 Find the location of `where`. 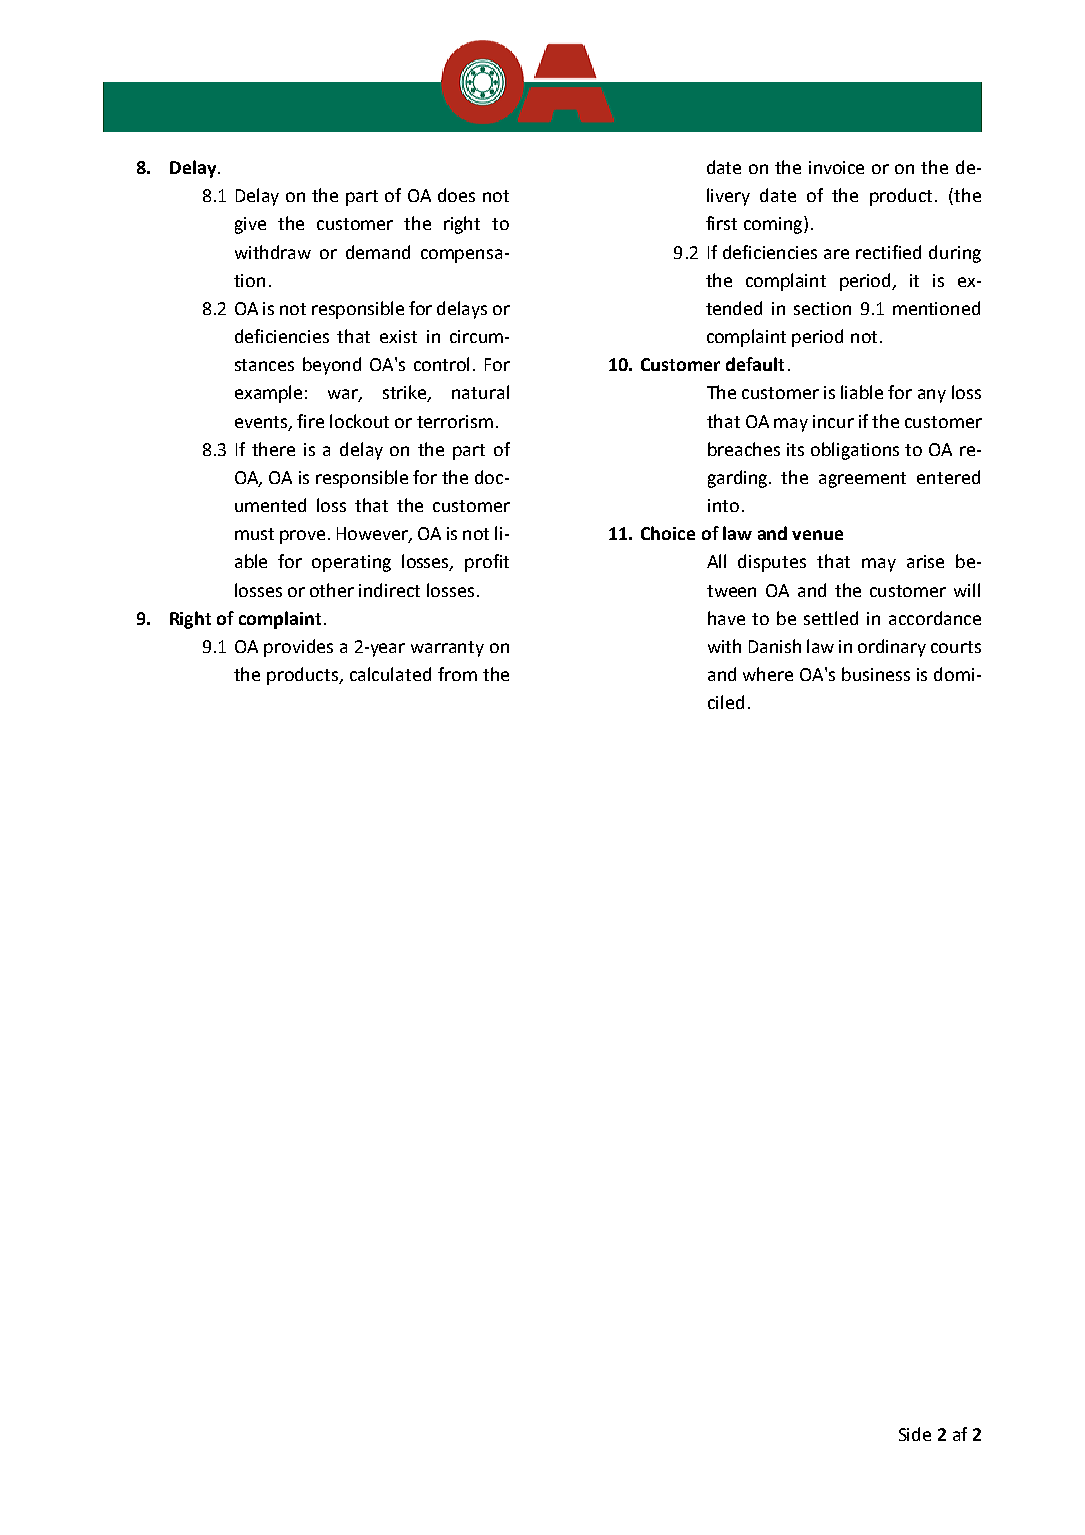

where is located at coordinates (768, 674).
